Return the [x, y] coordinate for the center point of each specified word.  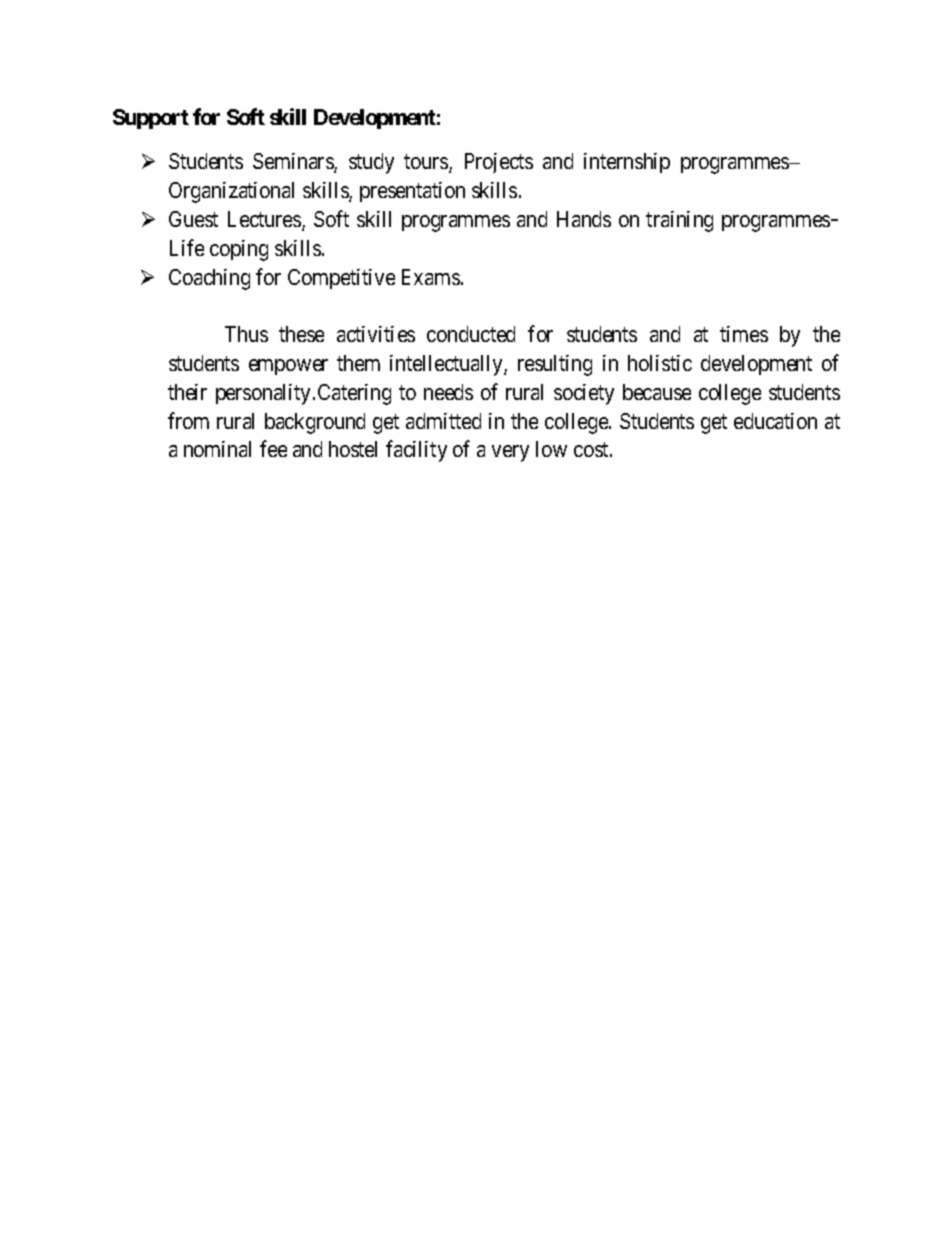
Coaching [209, 279]
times [744, 334]
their [187, 392]
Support [151, 119]
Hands [584, 219]
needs [448, 392]
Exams [431, 277]
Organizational [231, 192]
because [657, 392]
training [679, 221]
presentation [412, 192]
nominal [217, 449]
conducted [471, 334]
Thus [246, 334]
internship [627, 163]
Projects [499, 163]
